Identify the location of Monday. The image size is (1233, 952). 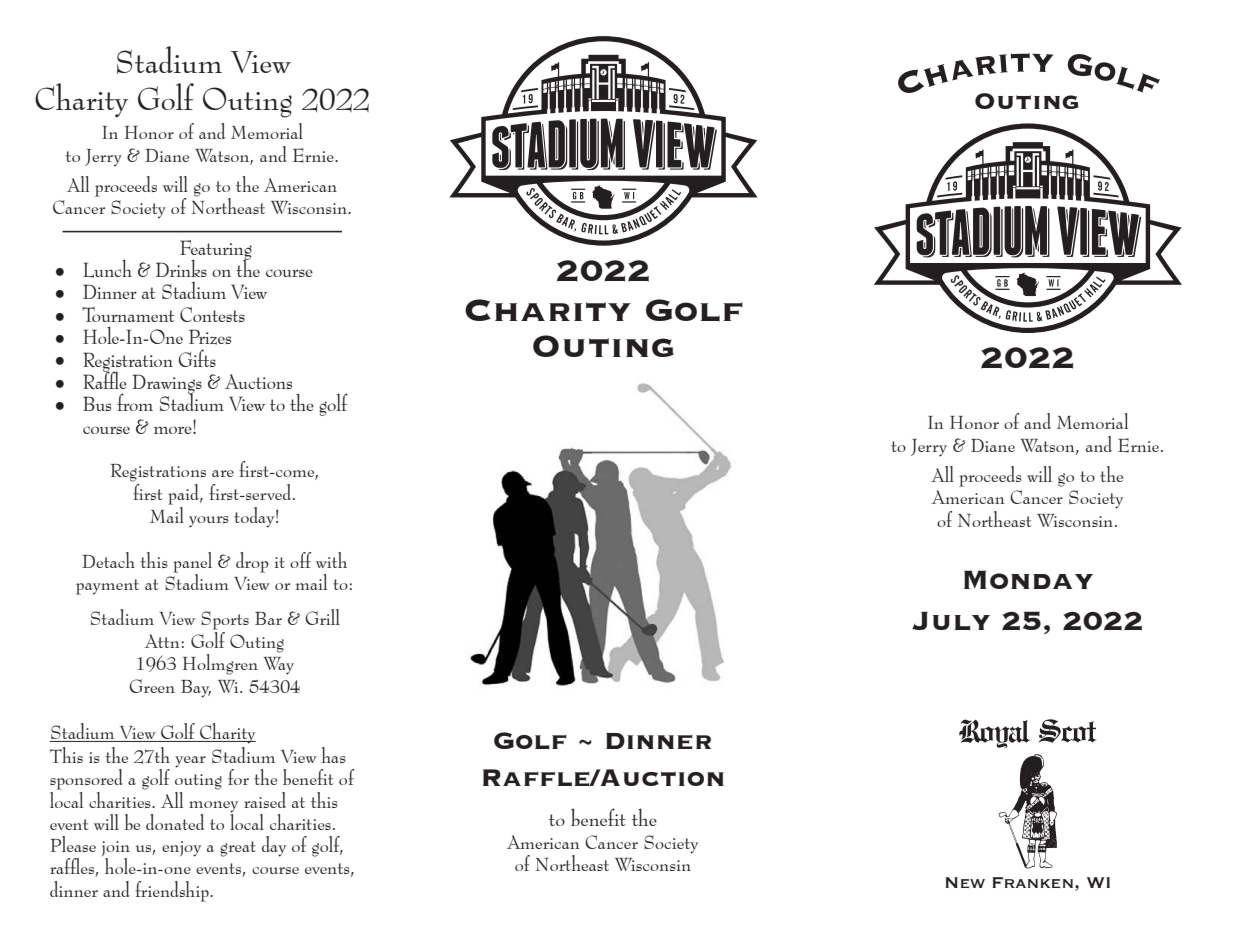
(1028, 579).
